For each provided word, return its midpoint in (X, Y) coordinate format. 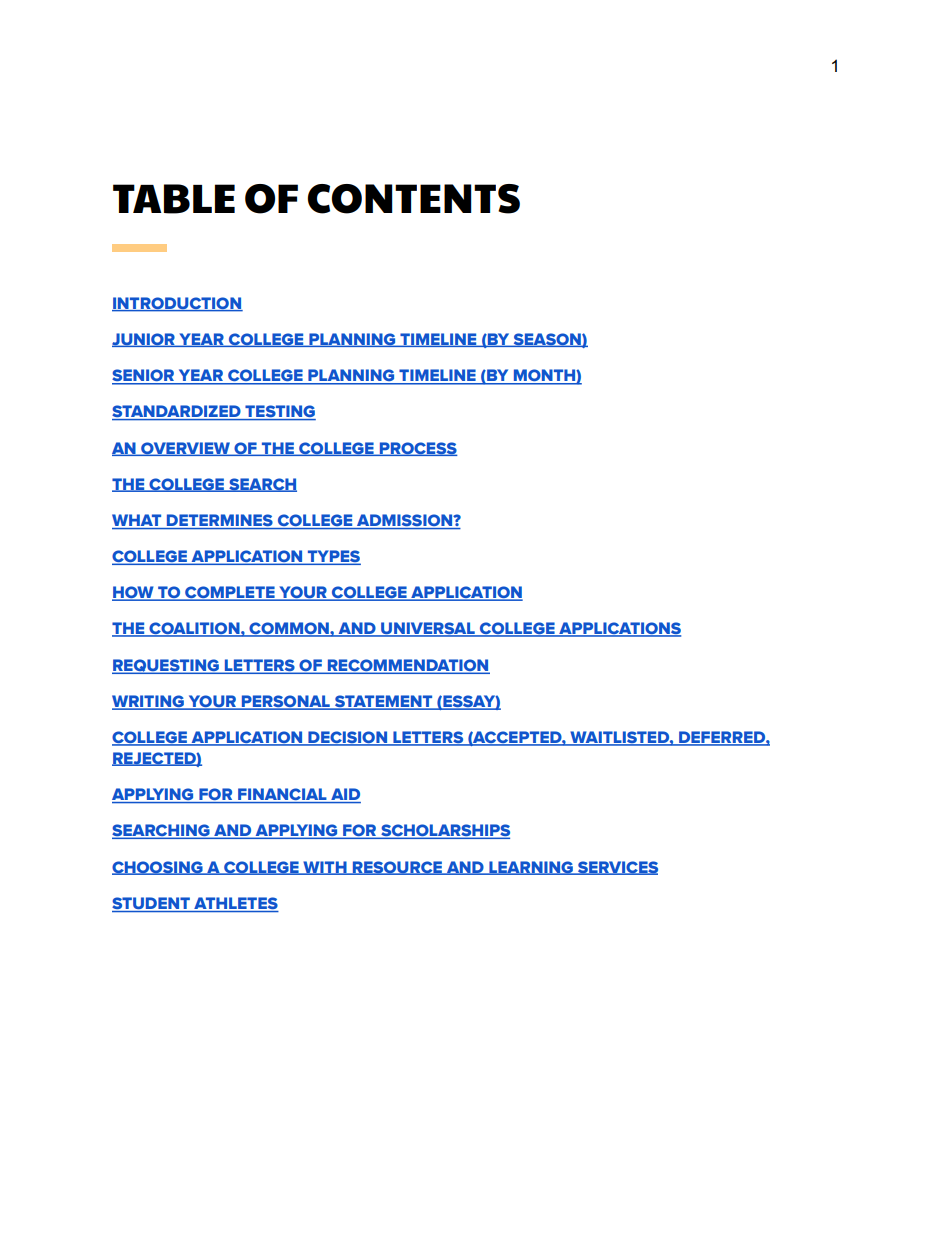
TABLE (174, 199)
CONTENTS (413, 199)
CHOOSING (158, 868)
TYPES (333, 557)
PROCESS (417, 449)
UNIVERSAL (428, 629)
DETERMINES (220, 521)
